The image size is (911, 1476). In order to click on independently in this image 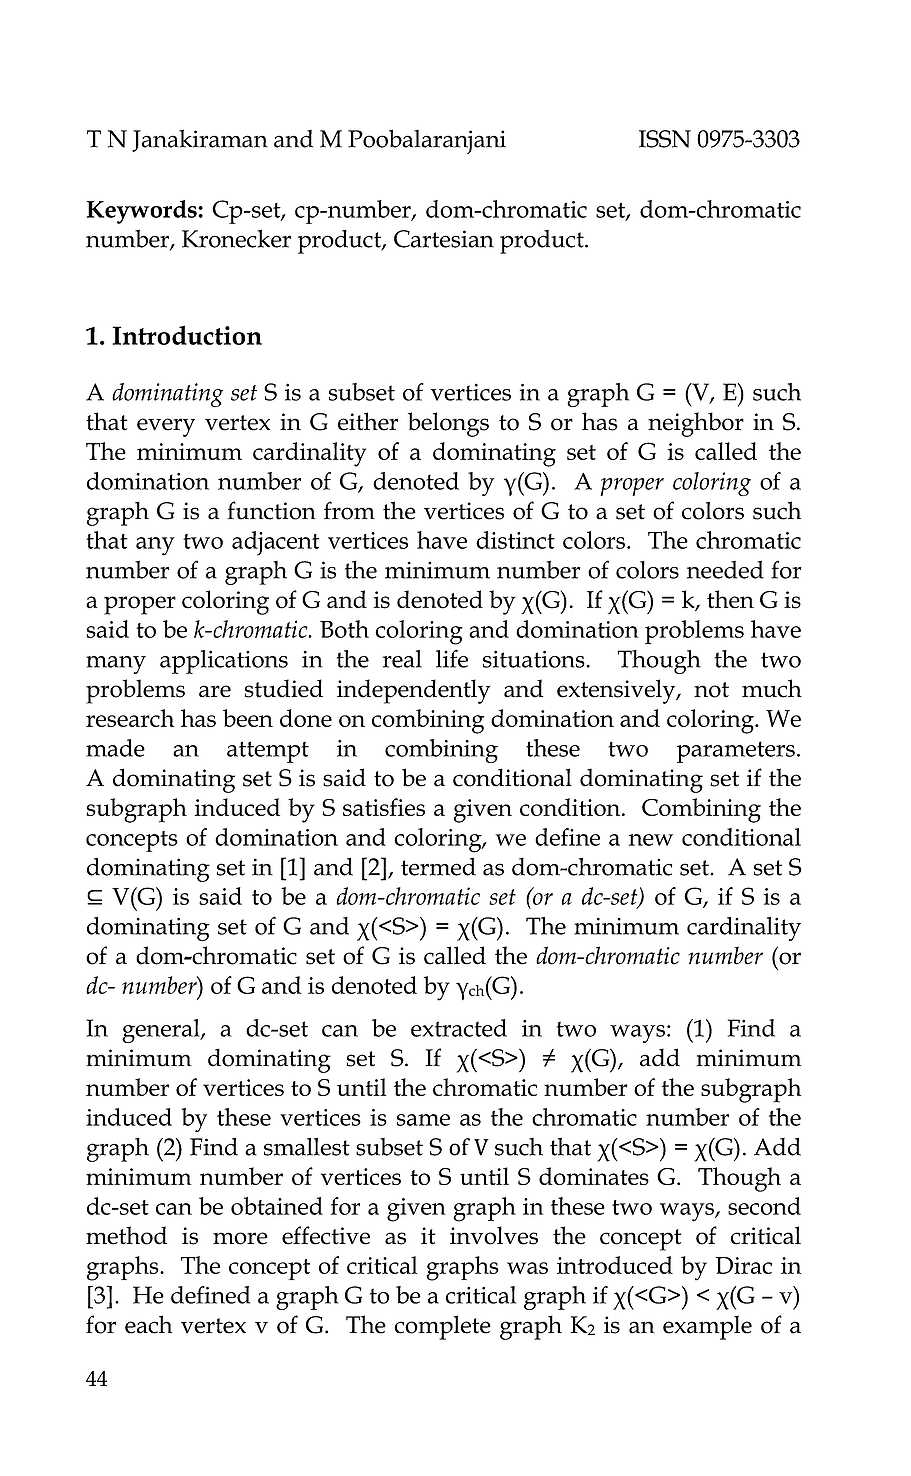, I will do `click(414, 691)`.
